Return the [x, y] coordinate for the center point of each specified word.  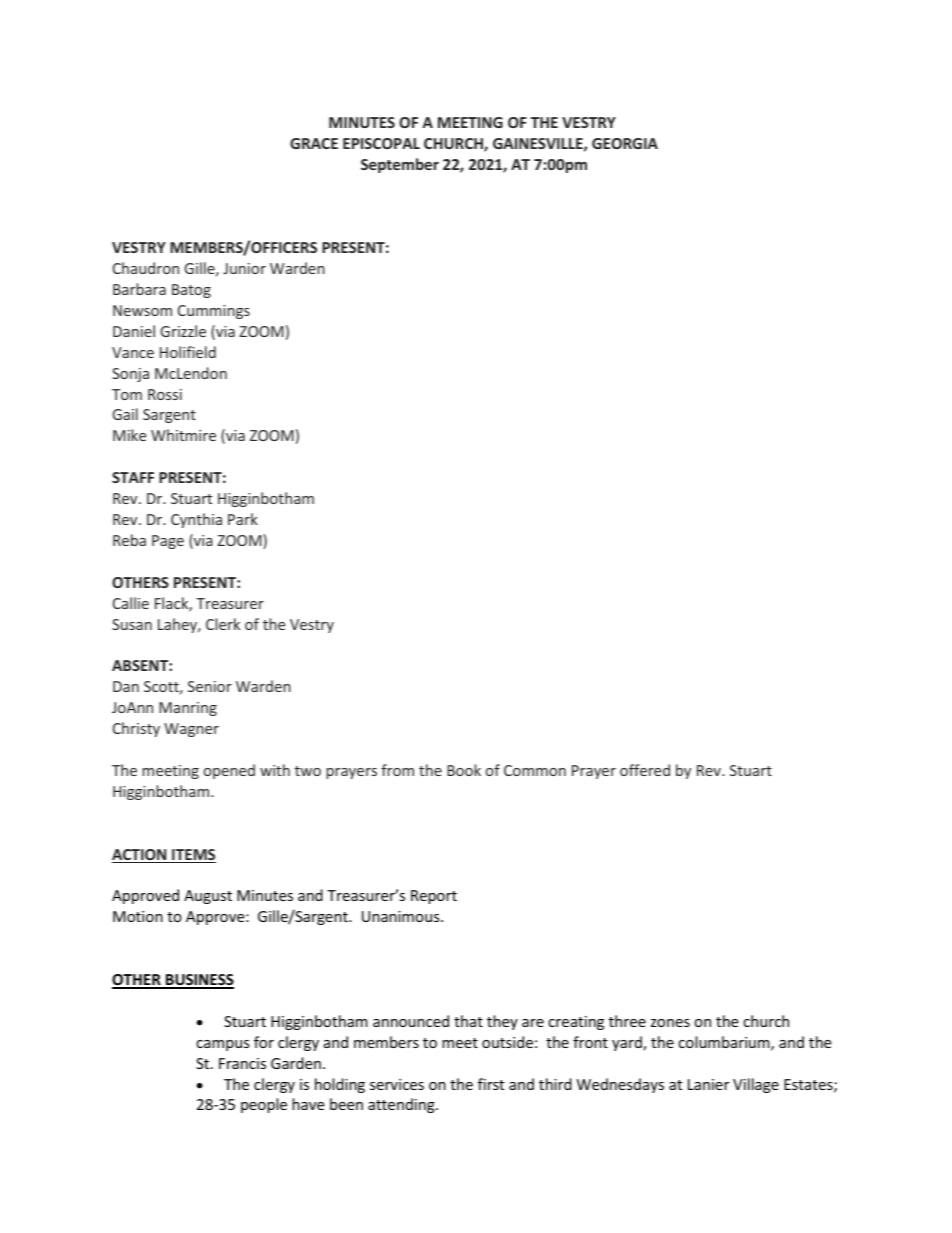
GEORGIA [625, 143]
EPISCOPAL [381, 143]
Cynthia [196, 520]
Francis [242, 1063]
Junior [244, 268]
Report [434, 897]
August [208, 897]
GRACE [314, 143]
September [400, 165]
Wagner [191, 730]
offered [645, 770]
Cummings [214, 312]
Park [243, 519]
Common [535, 770]
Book [464, 770]
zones [670, 1023]
